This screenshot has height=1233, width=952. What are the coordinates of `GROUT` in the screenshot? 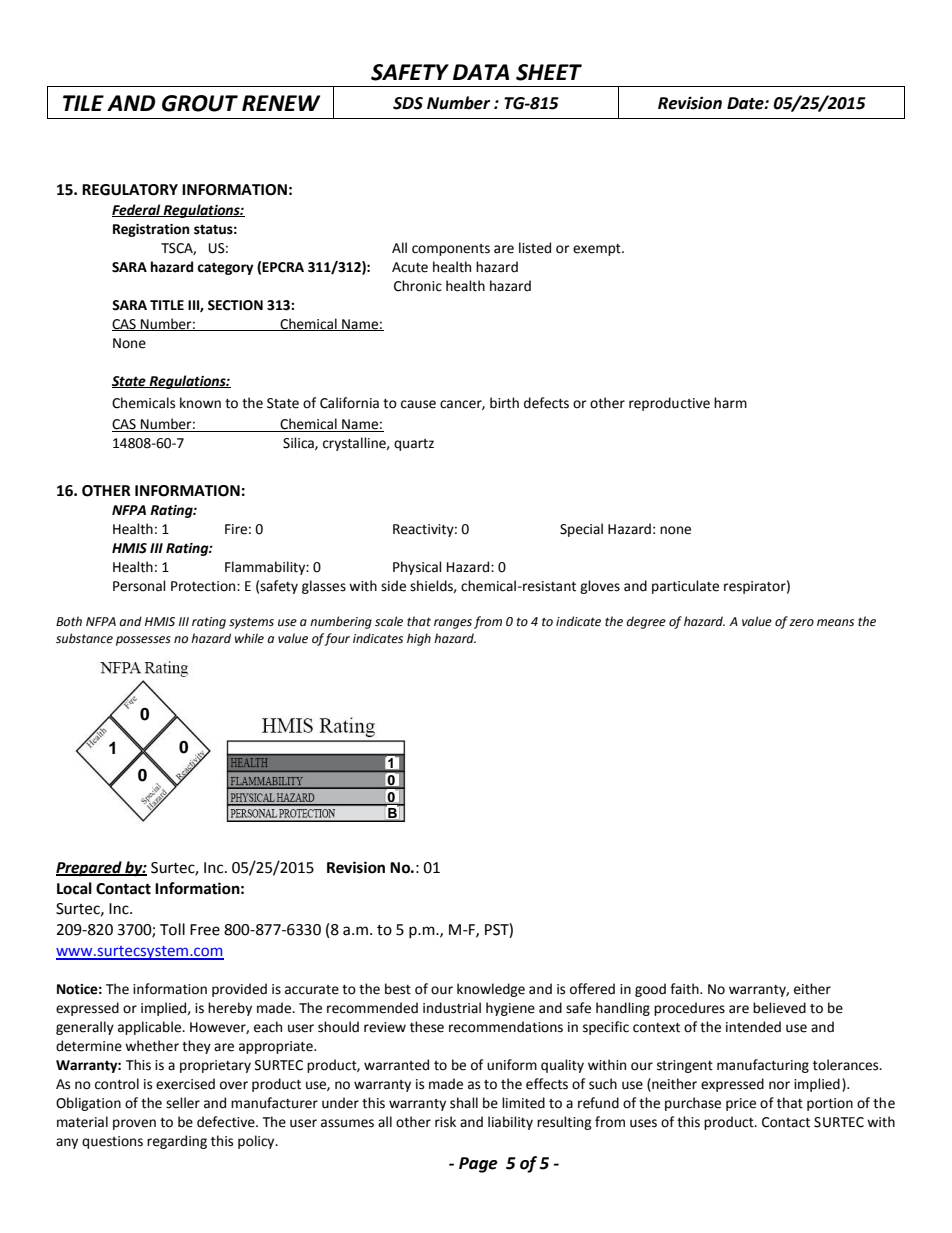 It's located at (200, 103).
